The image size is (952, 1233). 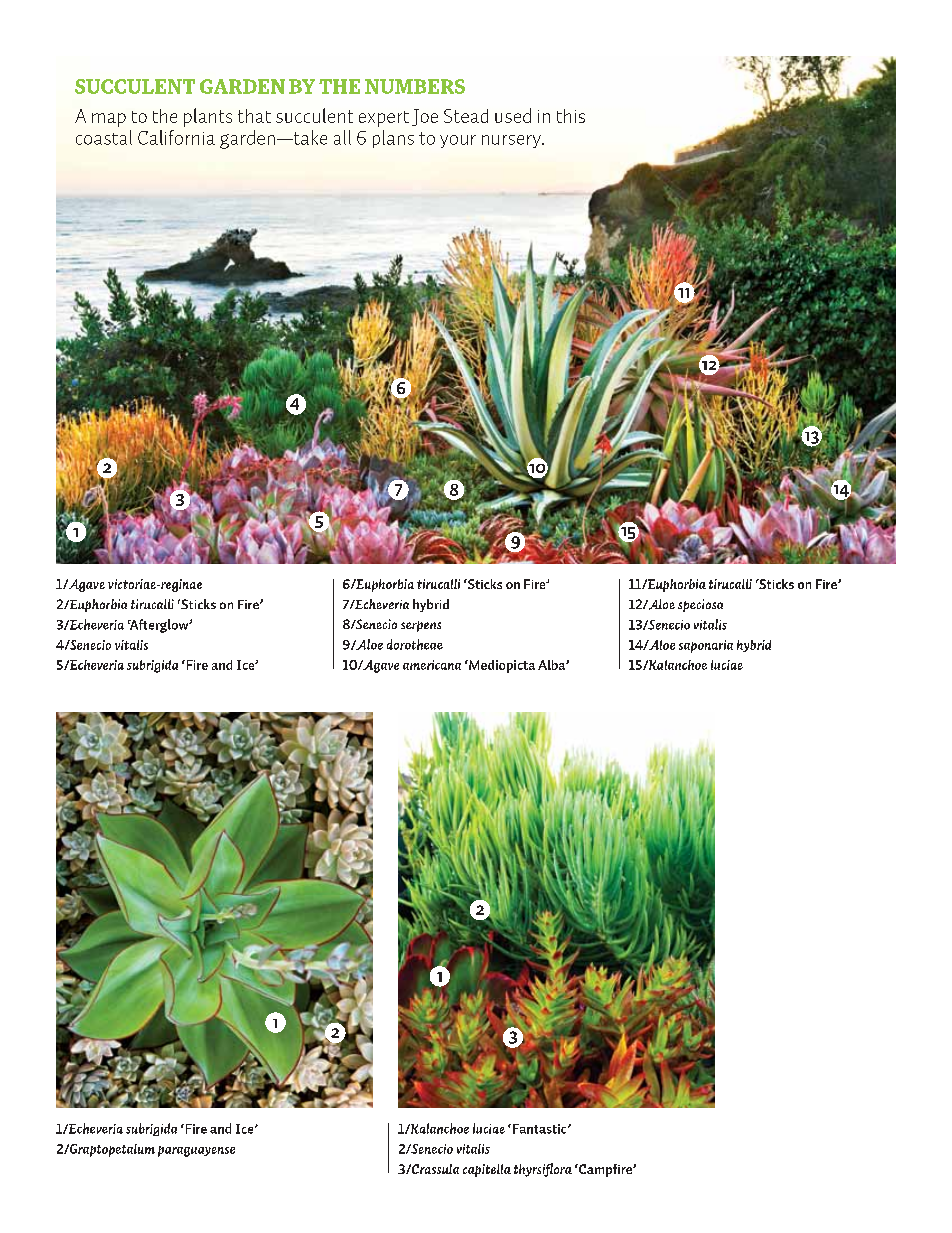 What do you see at coordinates (541, 1129) in the screenshot?
I see `Fantastic` at bounding box center [541, 1129].
